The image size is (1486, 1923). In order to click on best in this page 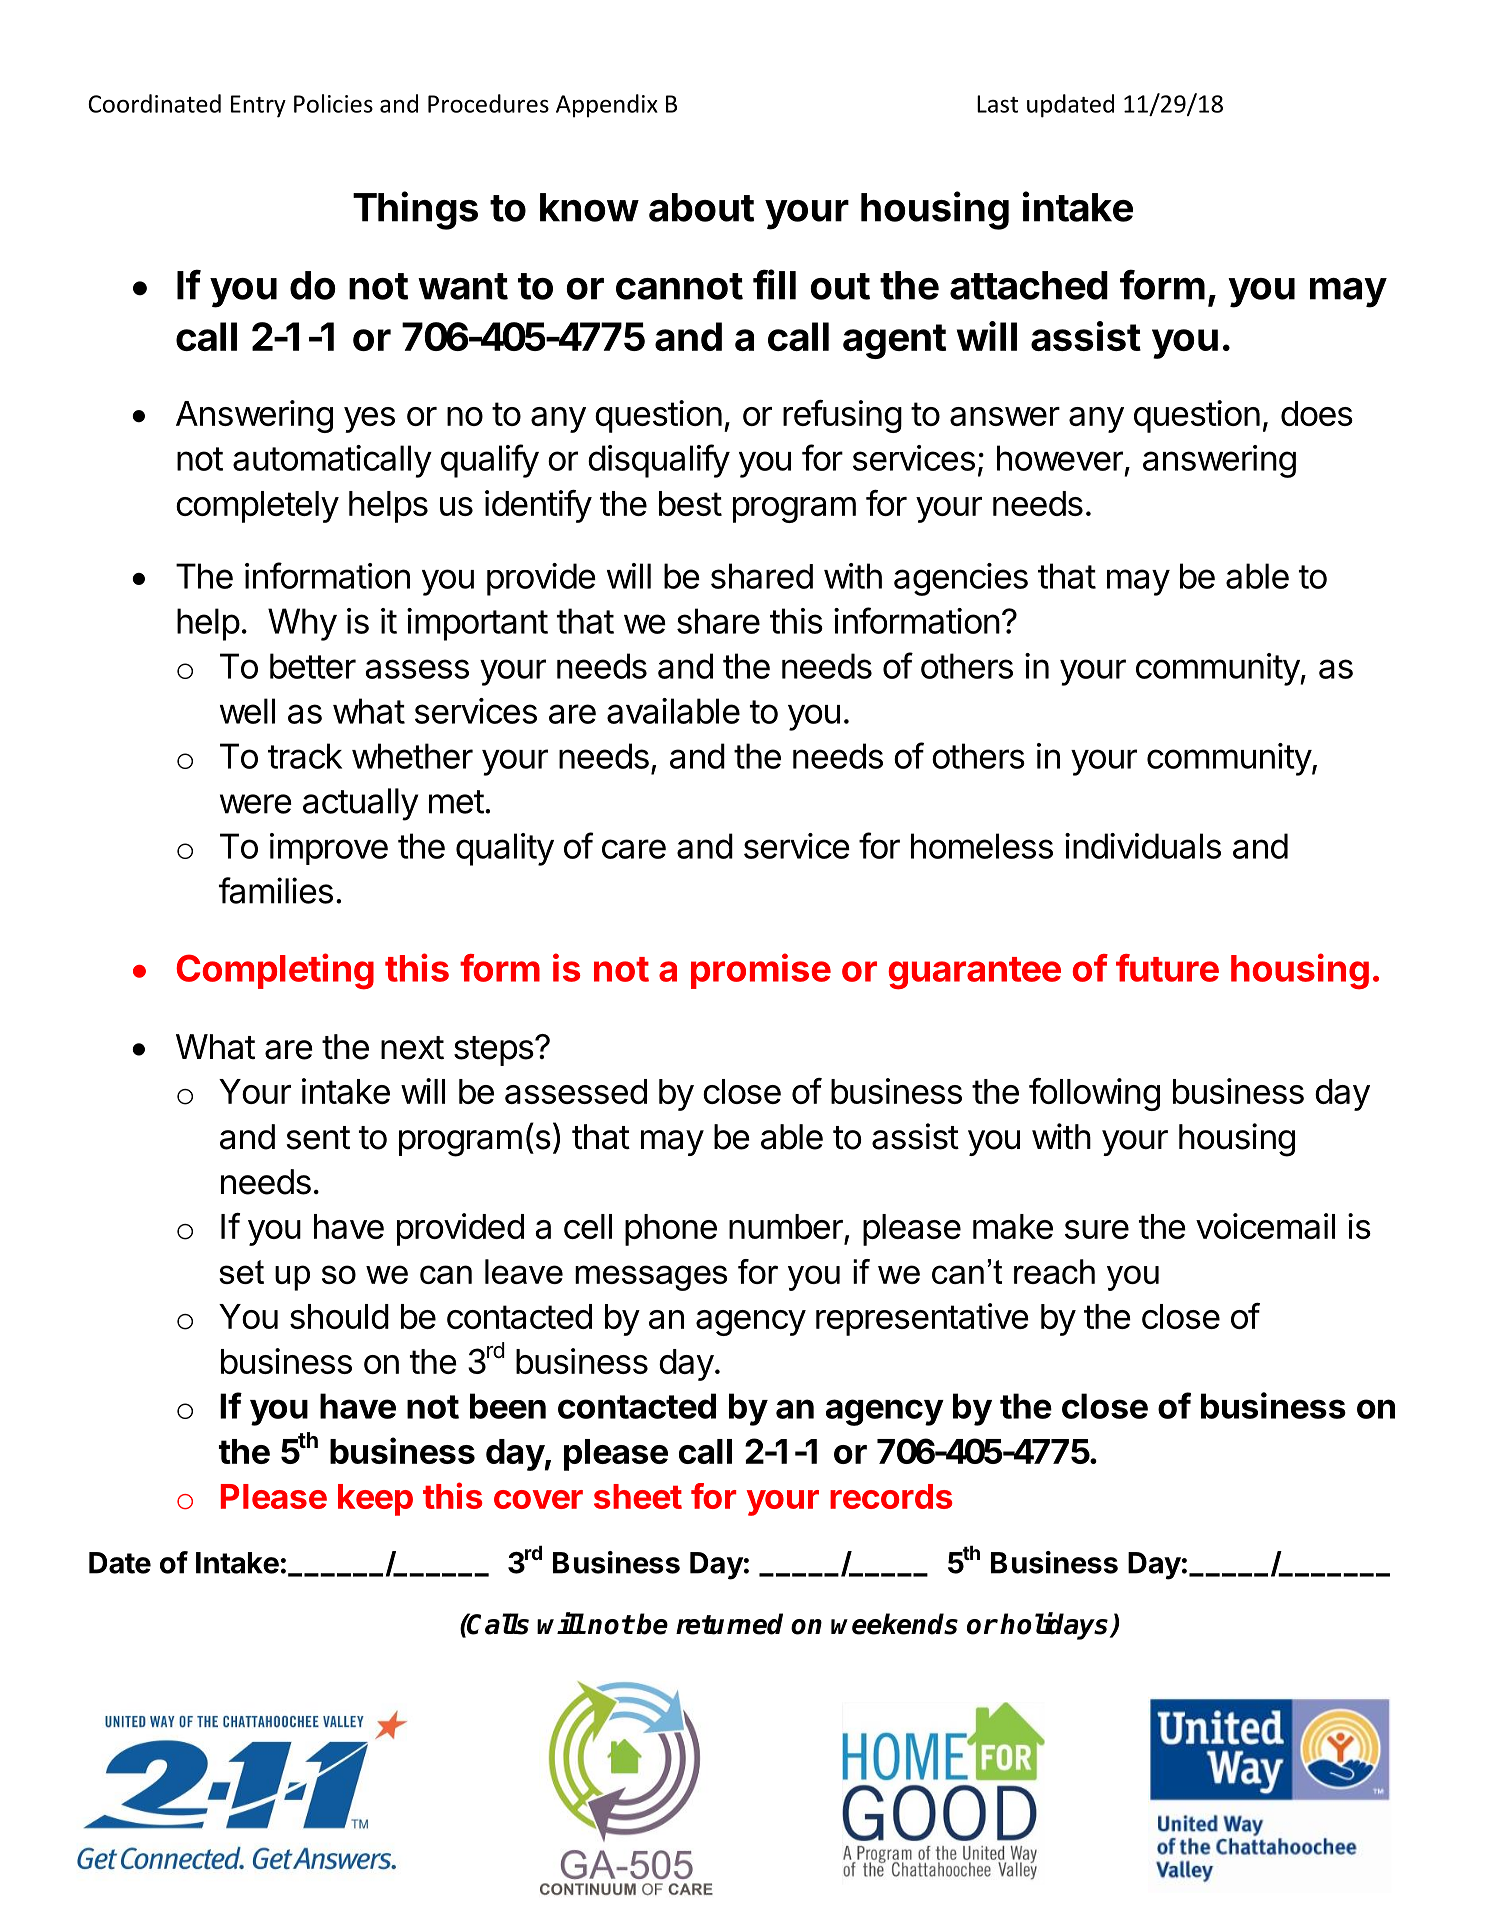, I will do `click(690, 503)`.
